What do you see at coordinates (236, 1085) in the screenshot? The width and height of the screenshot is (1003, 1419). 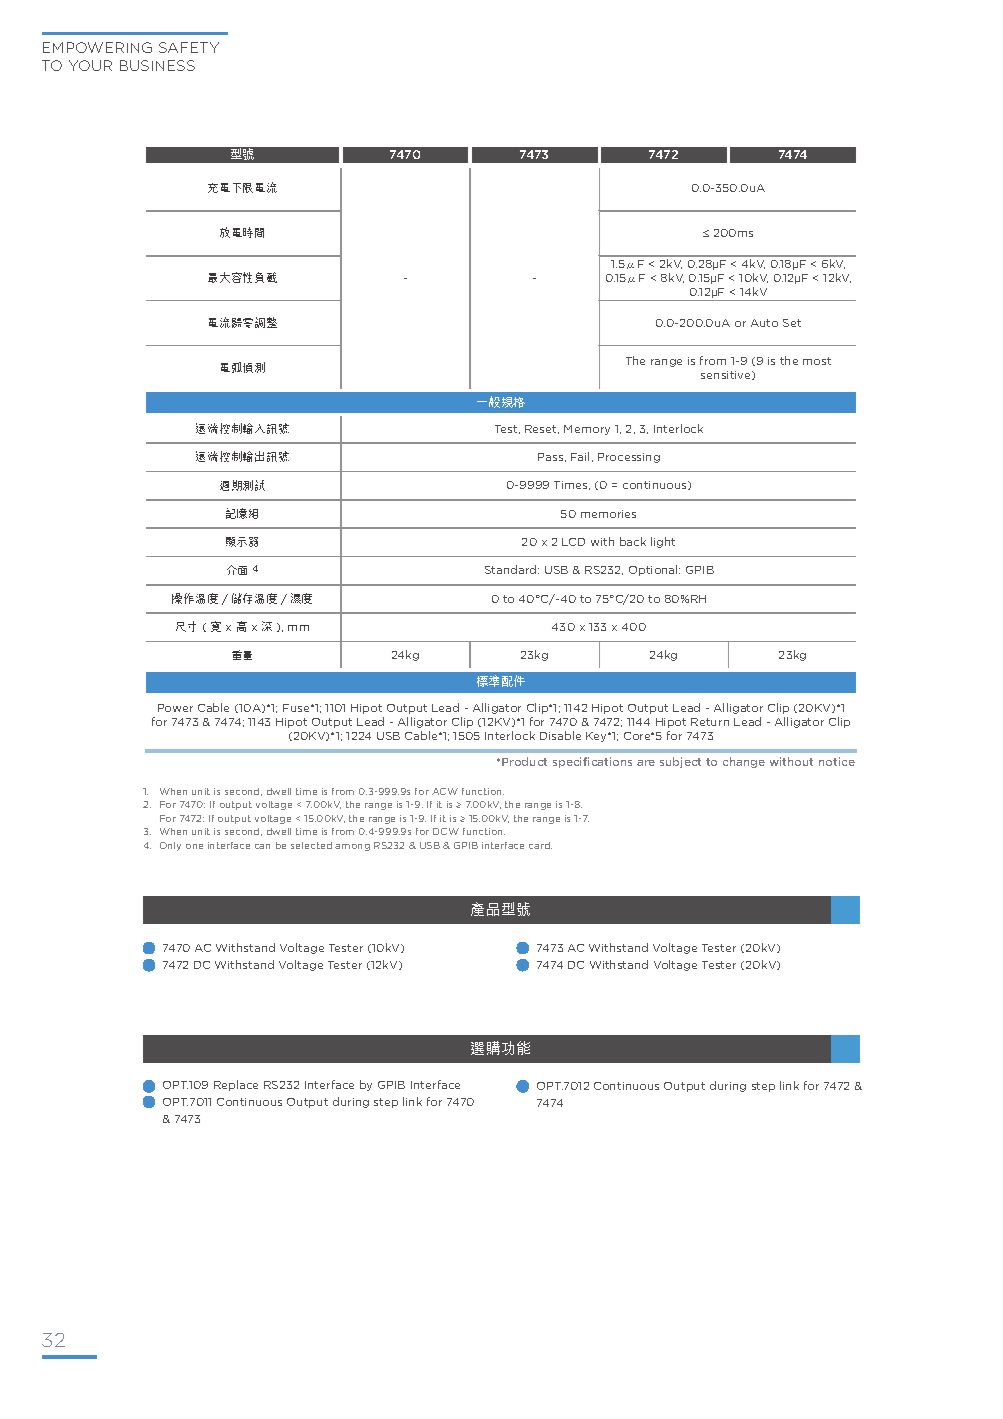 I see `Replace` at bounding box center [236, 1085].
